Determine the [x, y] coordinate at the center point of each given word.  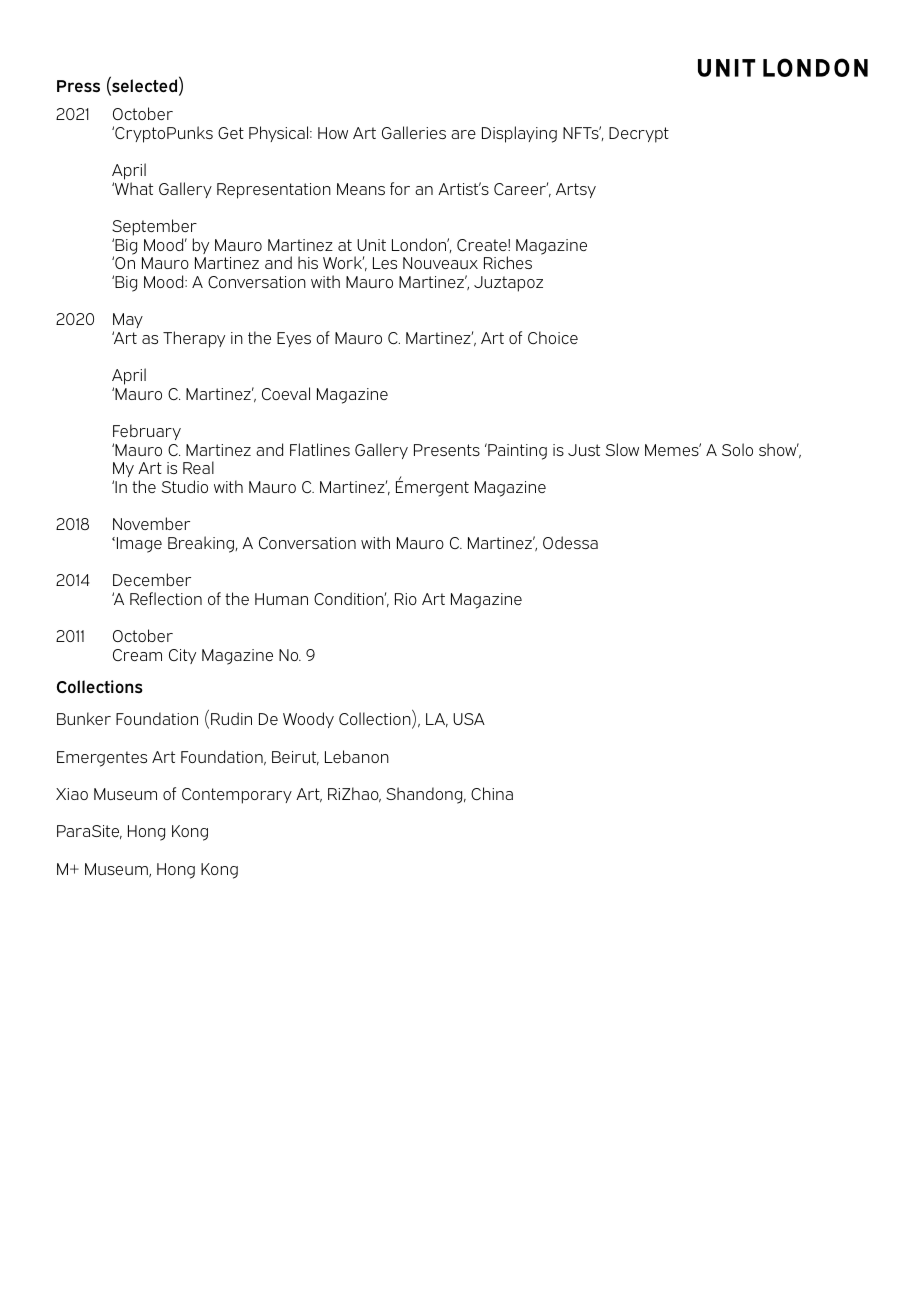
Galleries [414, 132]
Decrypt [639, 135]
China [492, 793]
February [147, 432]
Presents [447, 450]
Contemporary [237, 796]
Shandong [425, 795]
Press [78, 86]
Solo [737, 449]
